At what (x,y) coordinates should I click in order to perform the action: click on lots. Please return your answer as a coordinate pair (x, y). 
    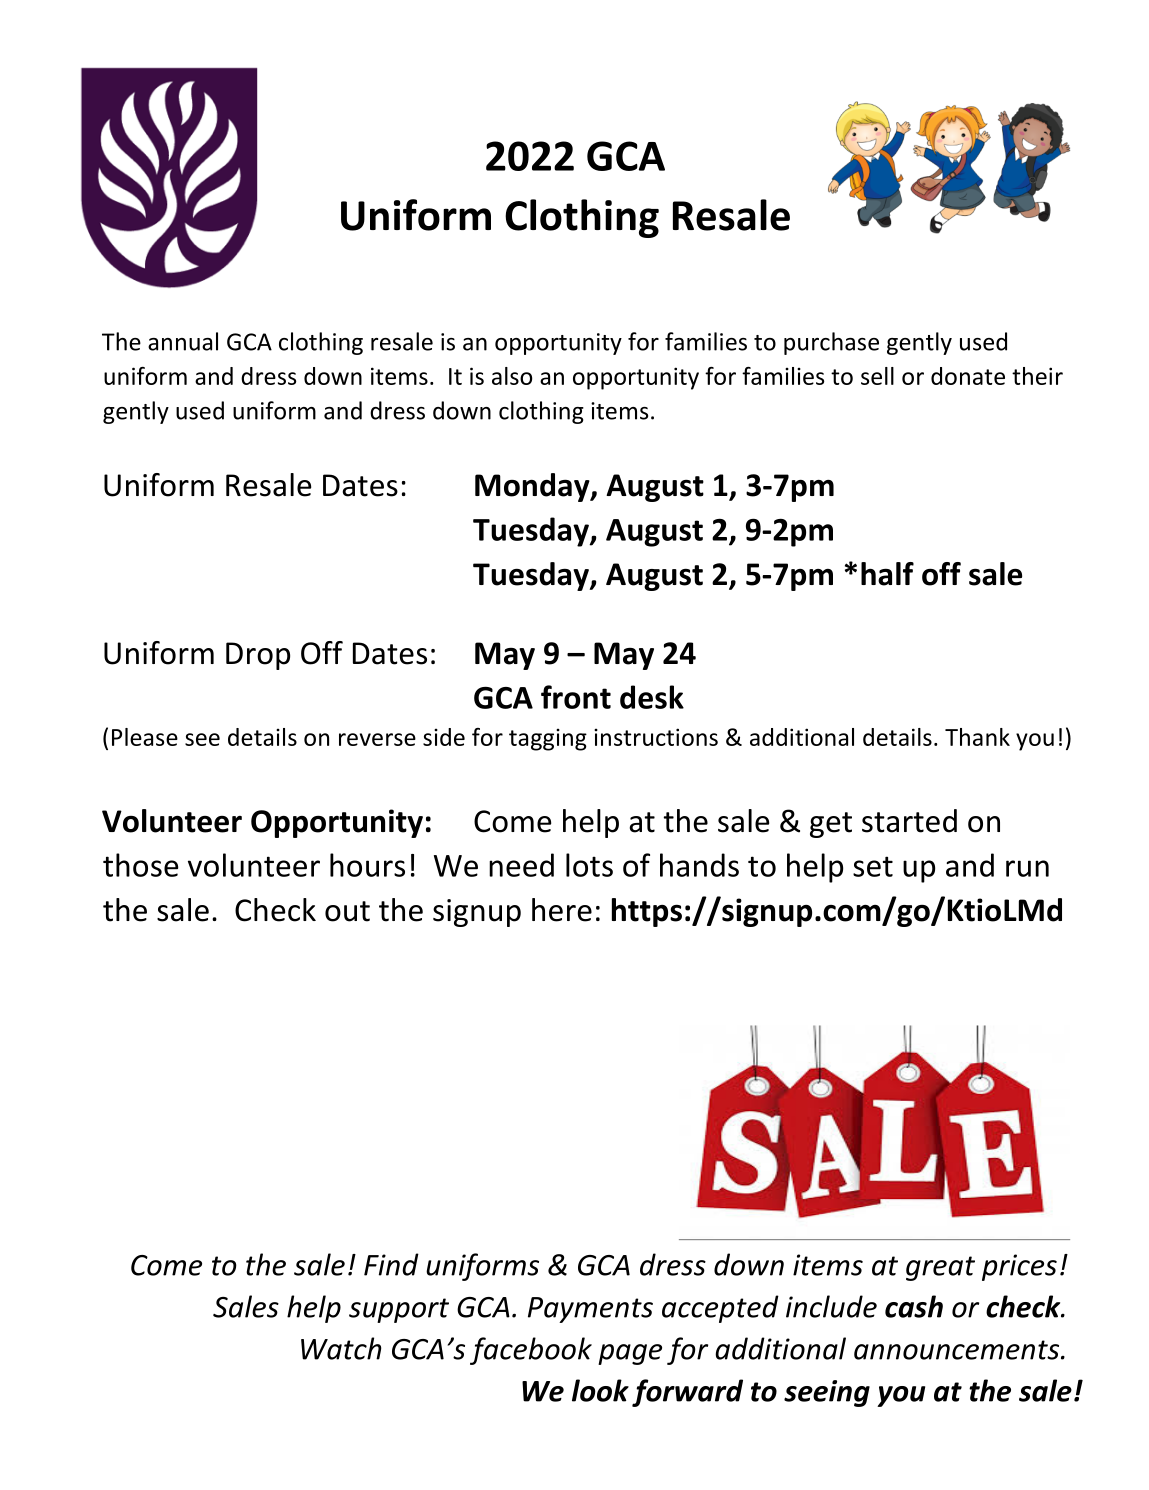
    Looking at the image, I should click on (589, 865).
